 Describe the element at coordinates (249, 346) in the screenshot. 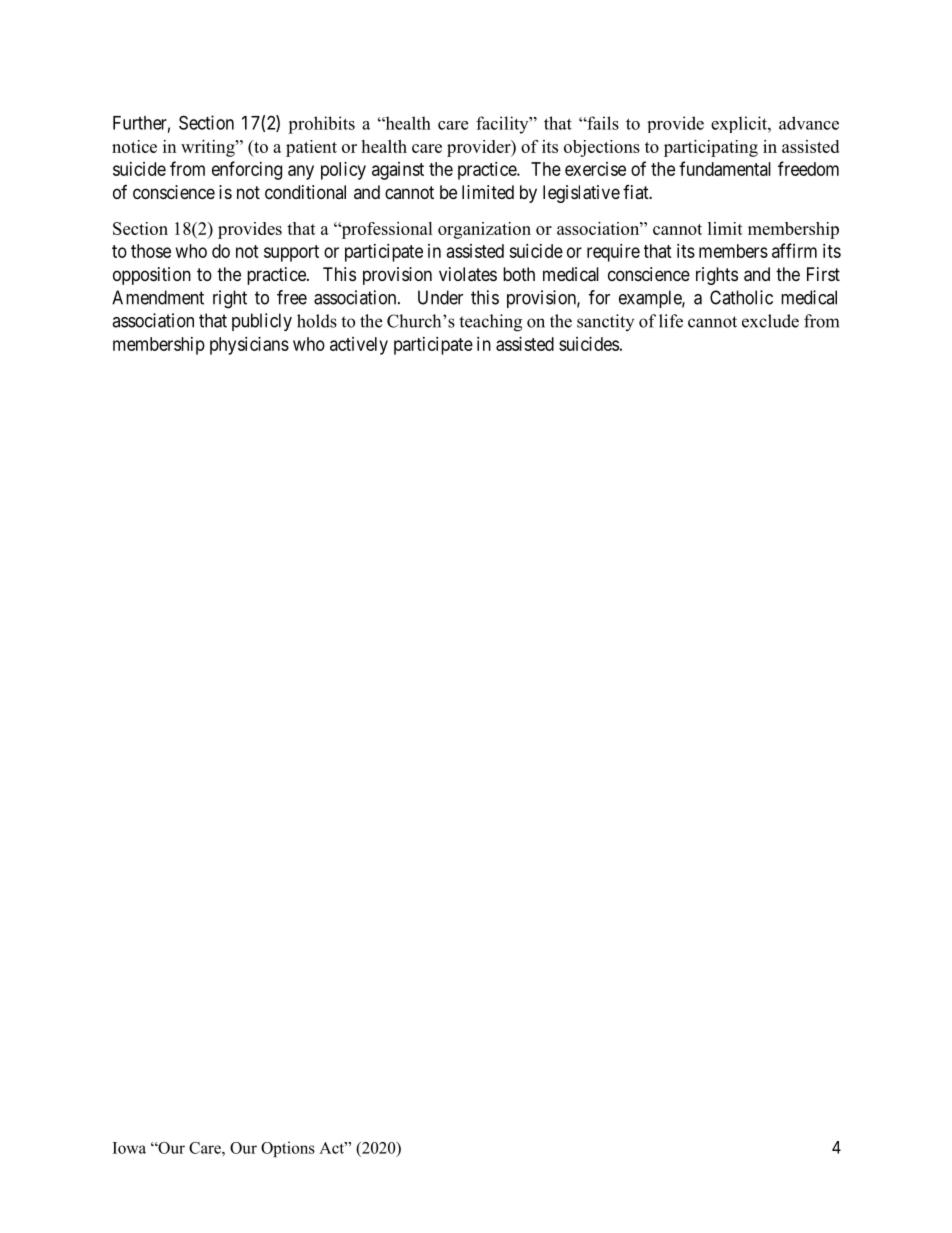

I see `physicians` at that location.
